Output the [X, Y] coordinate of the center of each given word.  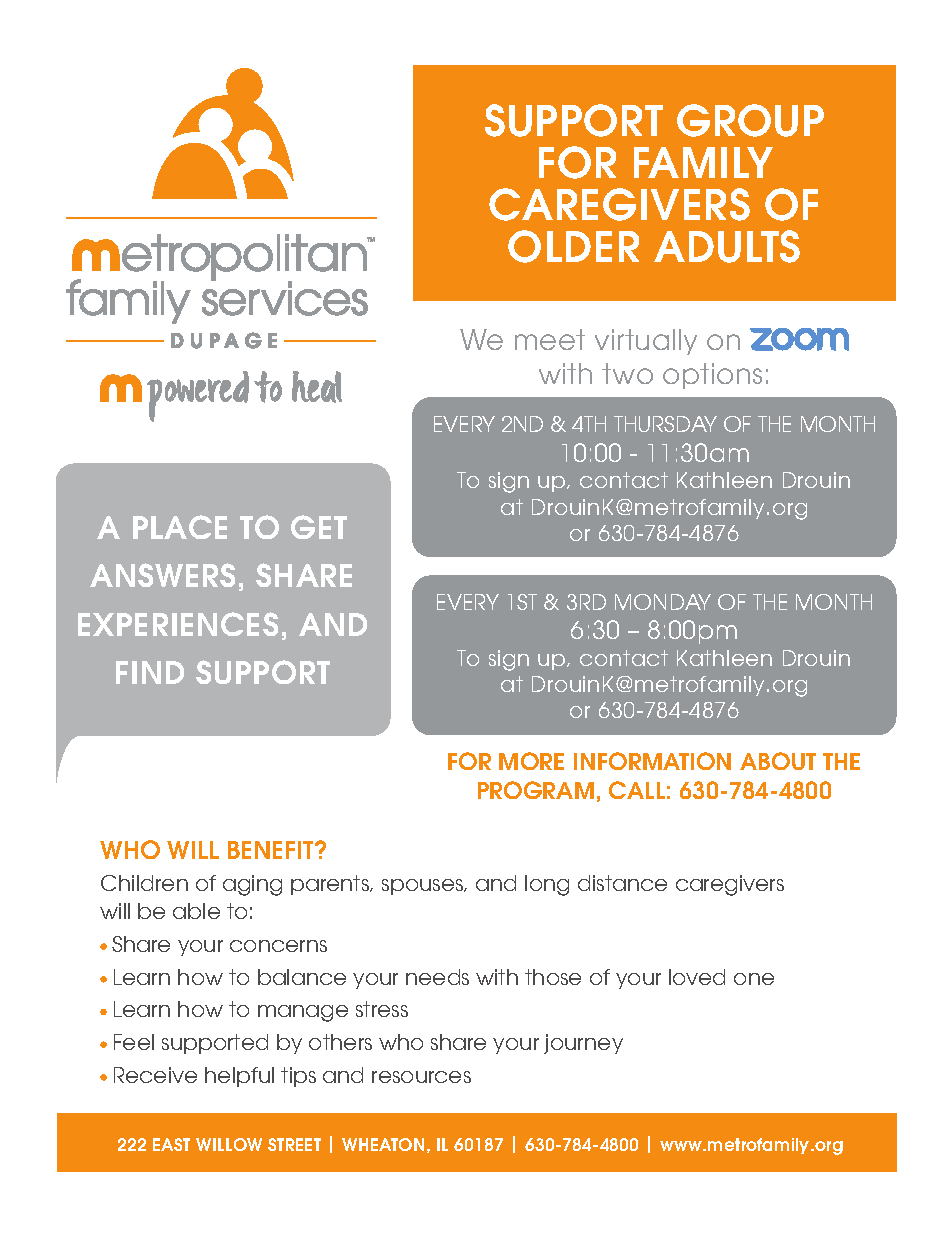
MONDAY [663, 602]
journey [583, 1044]
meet [550, 339]
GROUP [750, 120]
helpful [239, 1077]
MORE [531, 761]
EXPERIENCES [178, 624]
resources [421, 1077]
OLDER [573, 246]
